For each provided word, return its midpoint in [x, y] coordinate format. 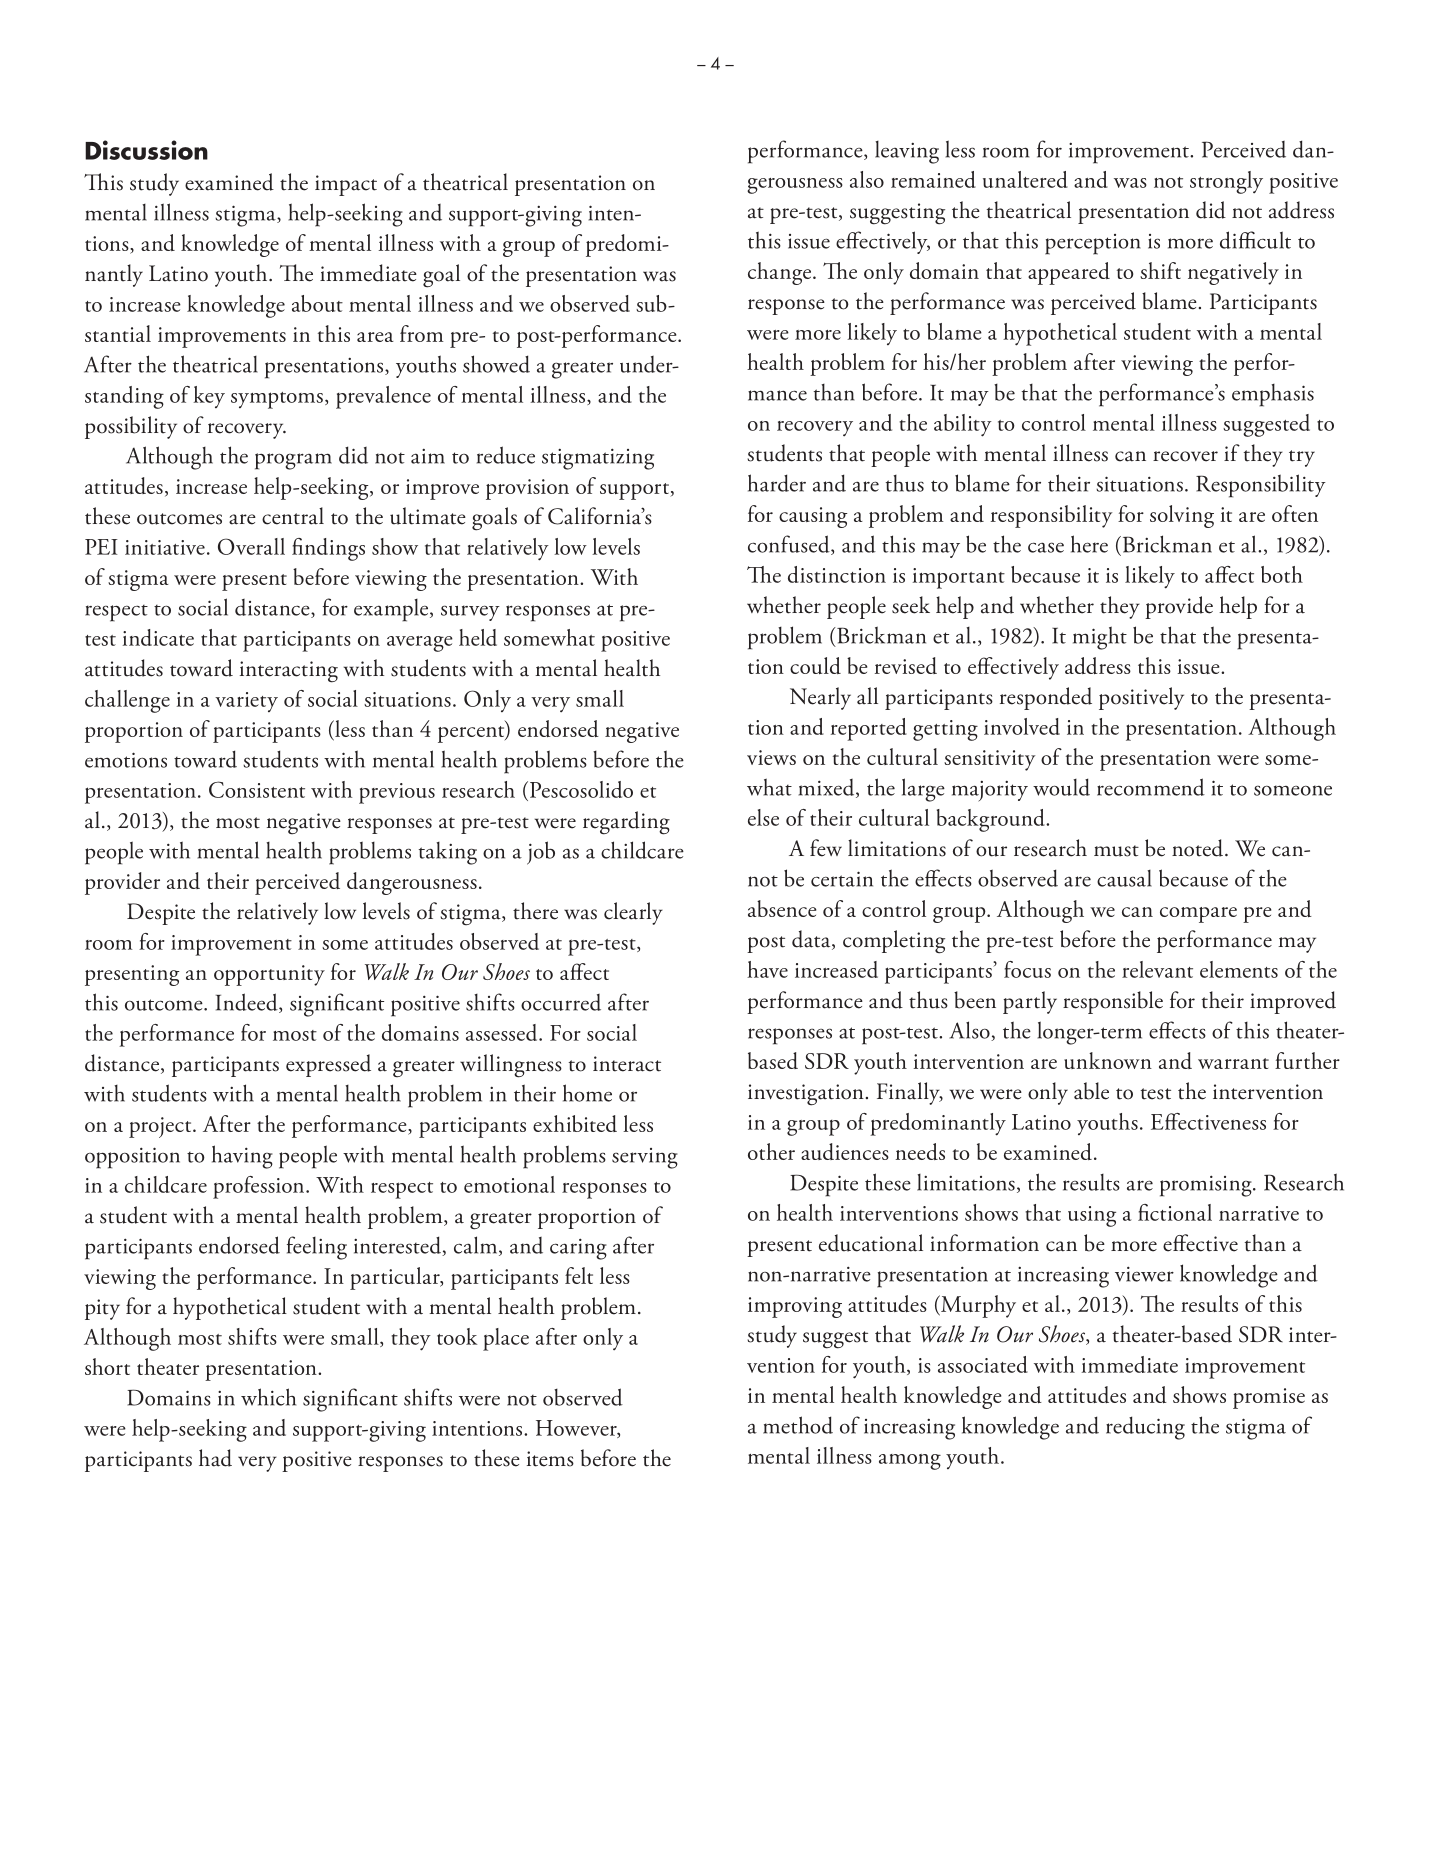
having [242, 1157]
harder [777, 483]
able [1091, 1091]
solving [1182, 516]
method [798, 1425]
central [293, 516]
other [771, 1151]
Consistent [257, 789]
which [268, 1397]
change [781, 273]
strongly [1226, 182]
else [763, 817]
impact [346, 185]
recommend [1151, 787]
